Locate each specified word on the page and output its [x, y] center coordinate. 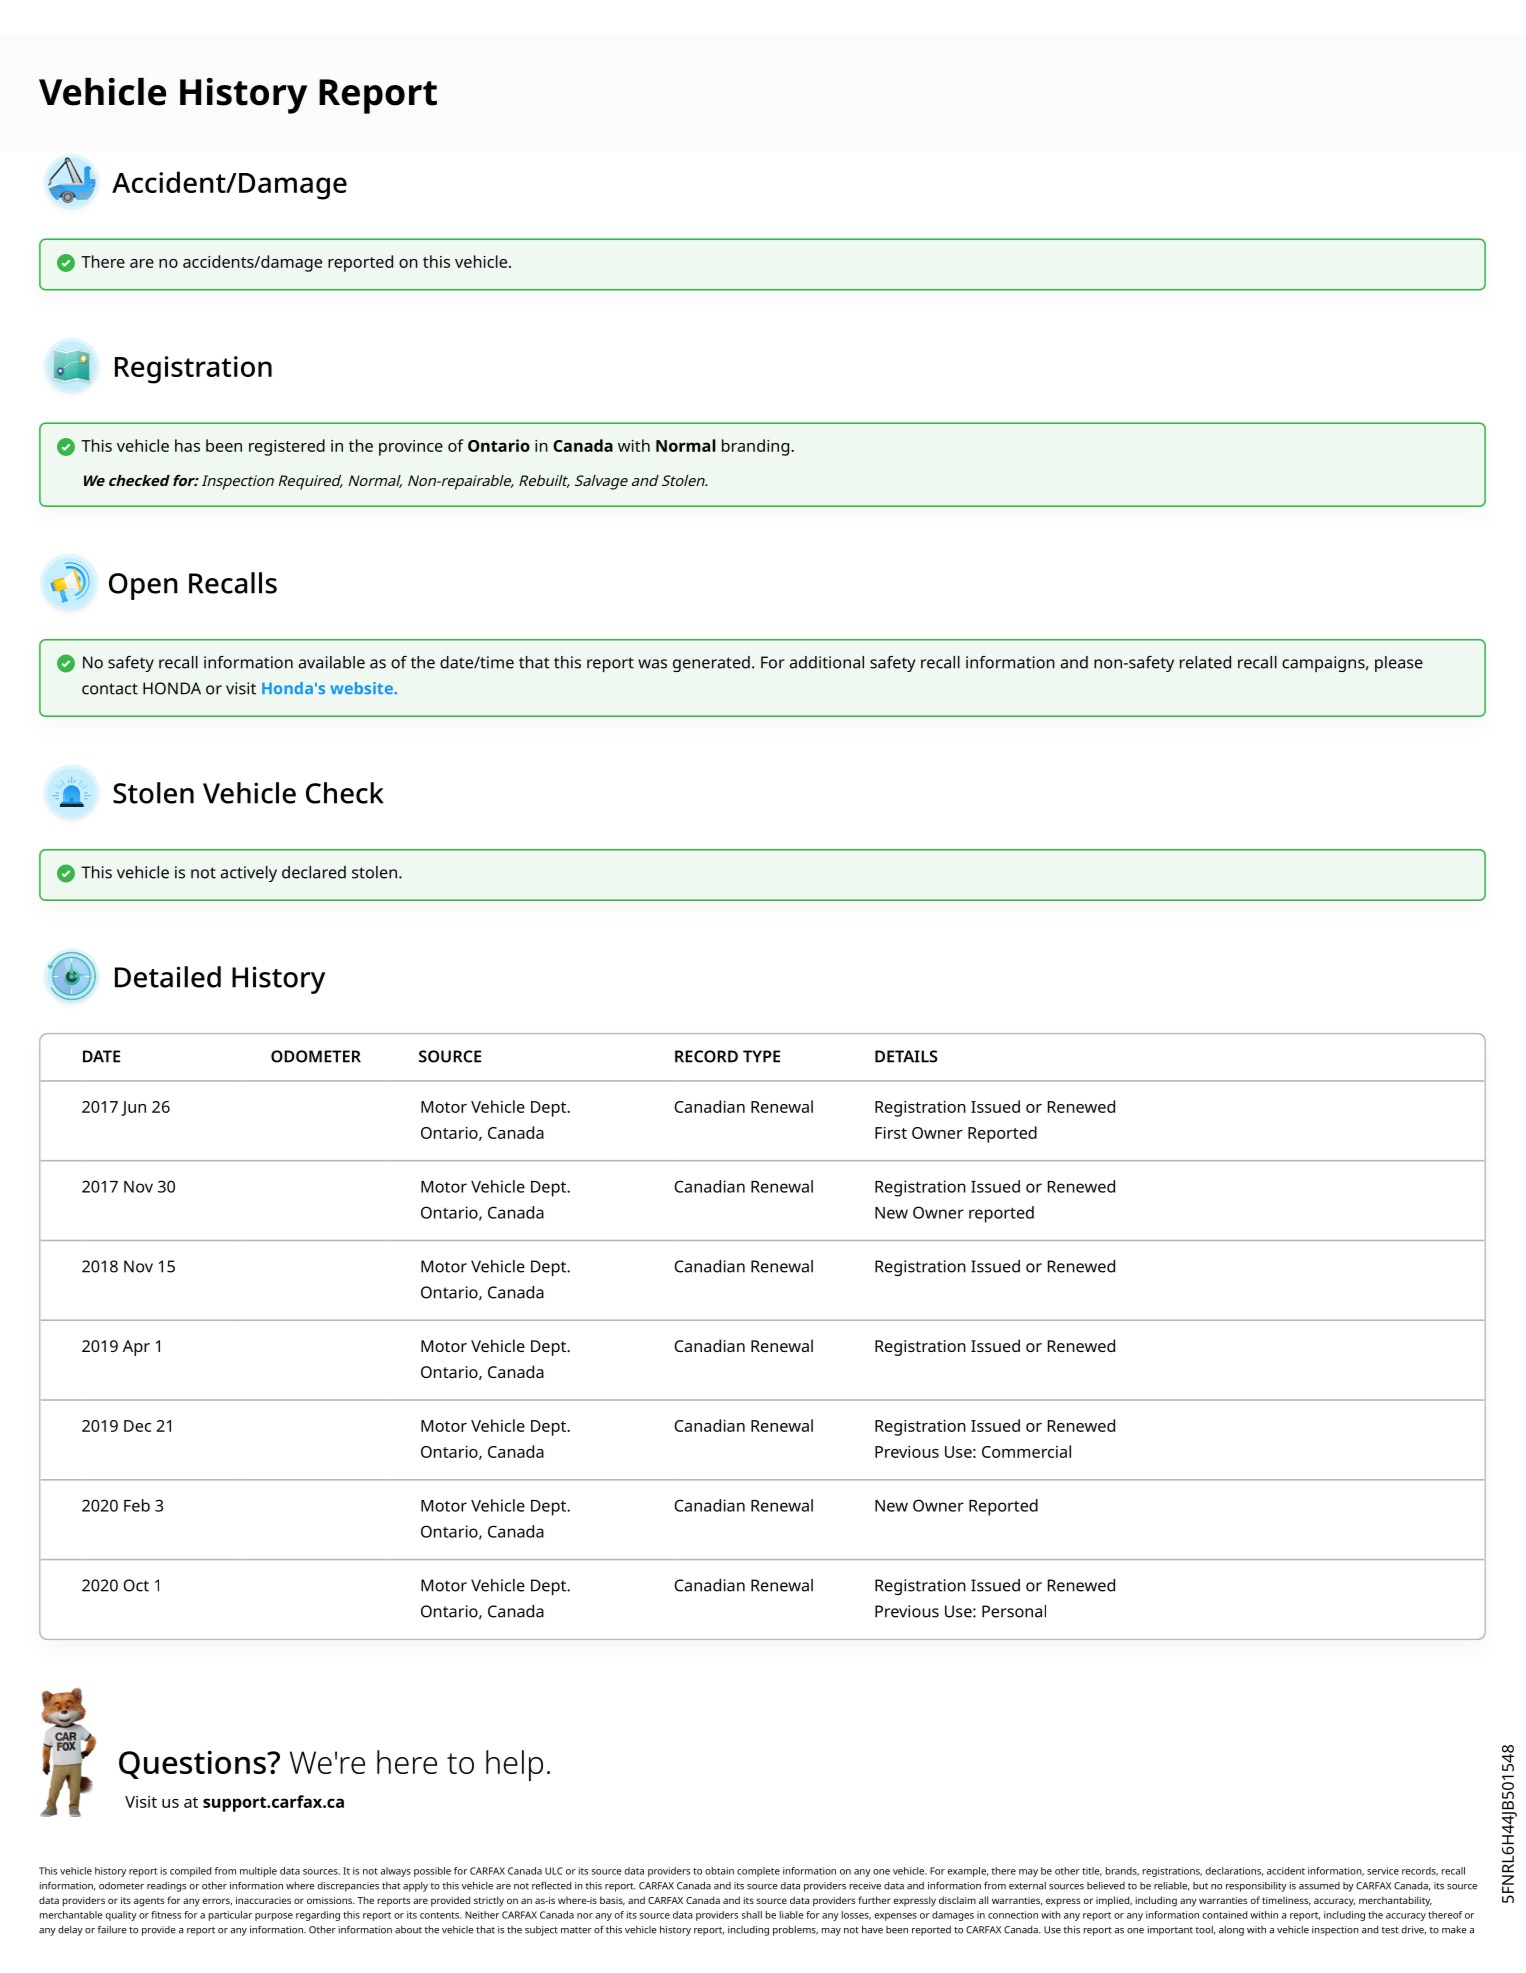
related [1205, 662]
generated [711, 664]
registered [287, 447]
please [1399, 664]
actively [248, 874]
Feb [137, 1505]
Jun [133, 1108]
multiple [258, 1872]
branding [755, 447]
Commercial [1026, 1451]
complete [758, 1872]
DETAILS [906, 1056]
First [891, 1133]
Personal [1014, 1611]
